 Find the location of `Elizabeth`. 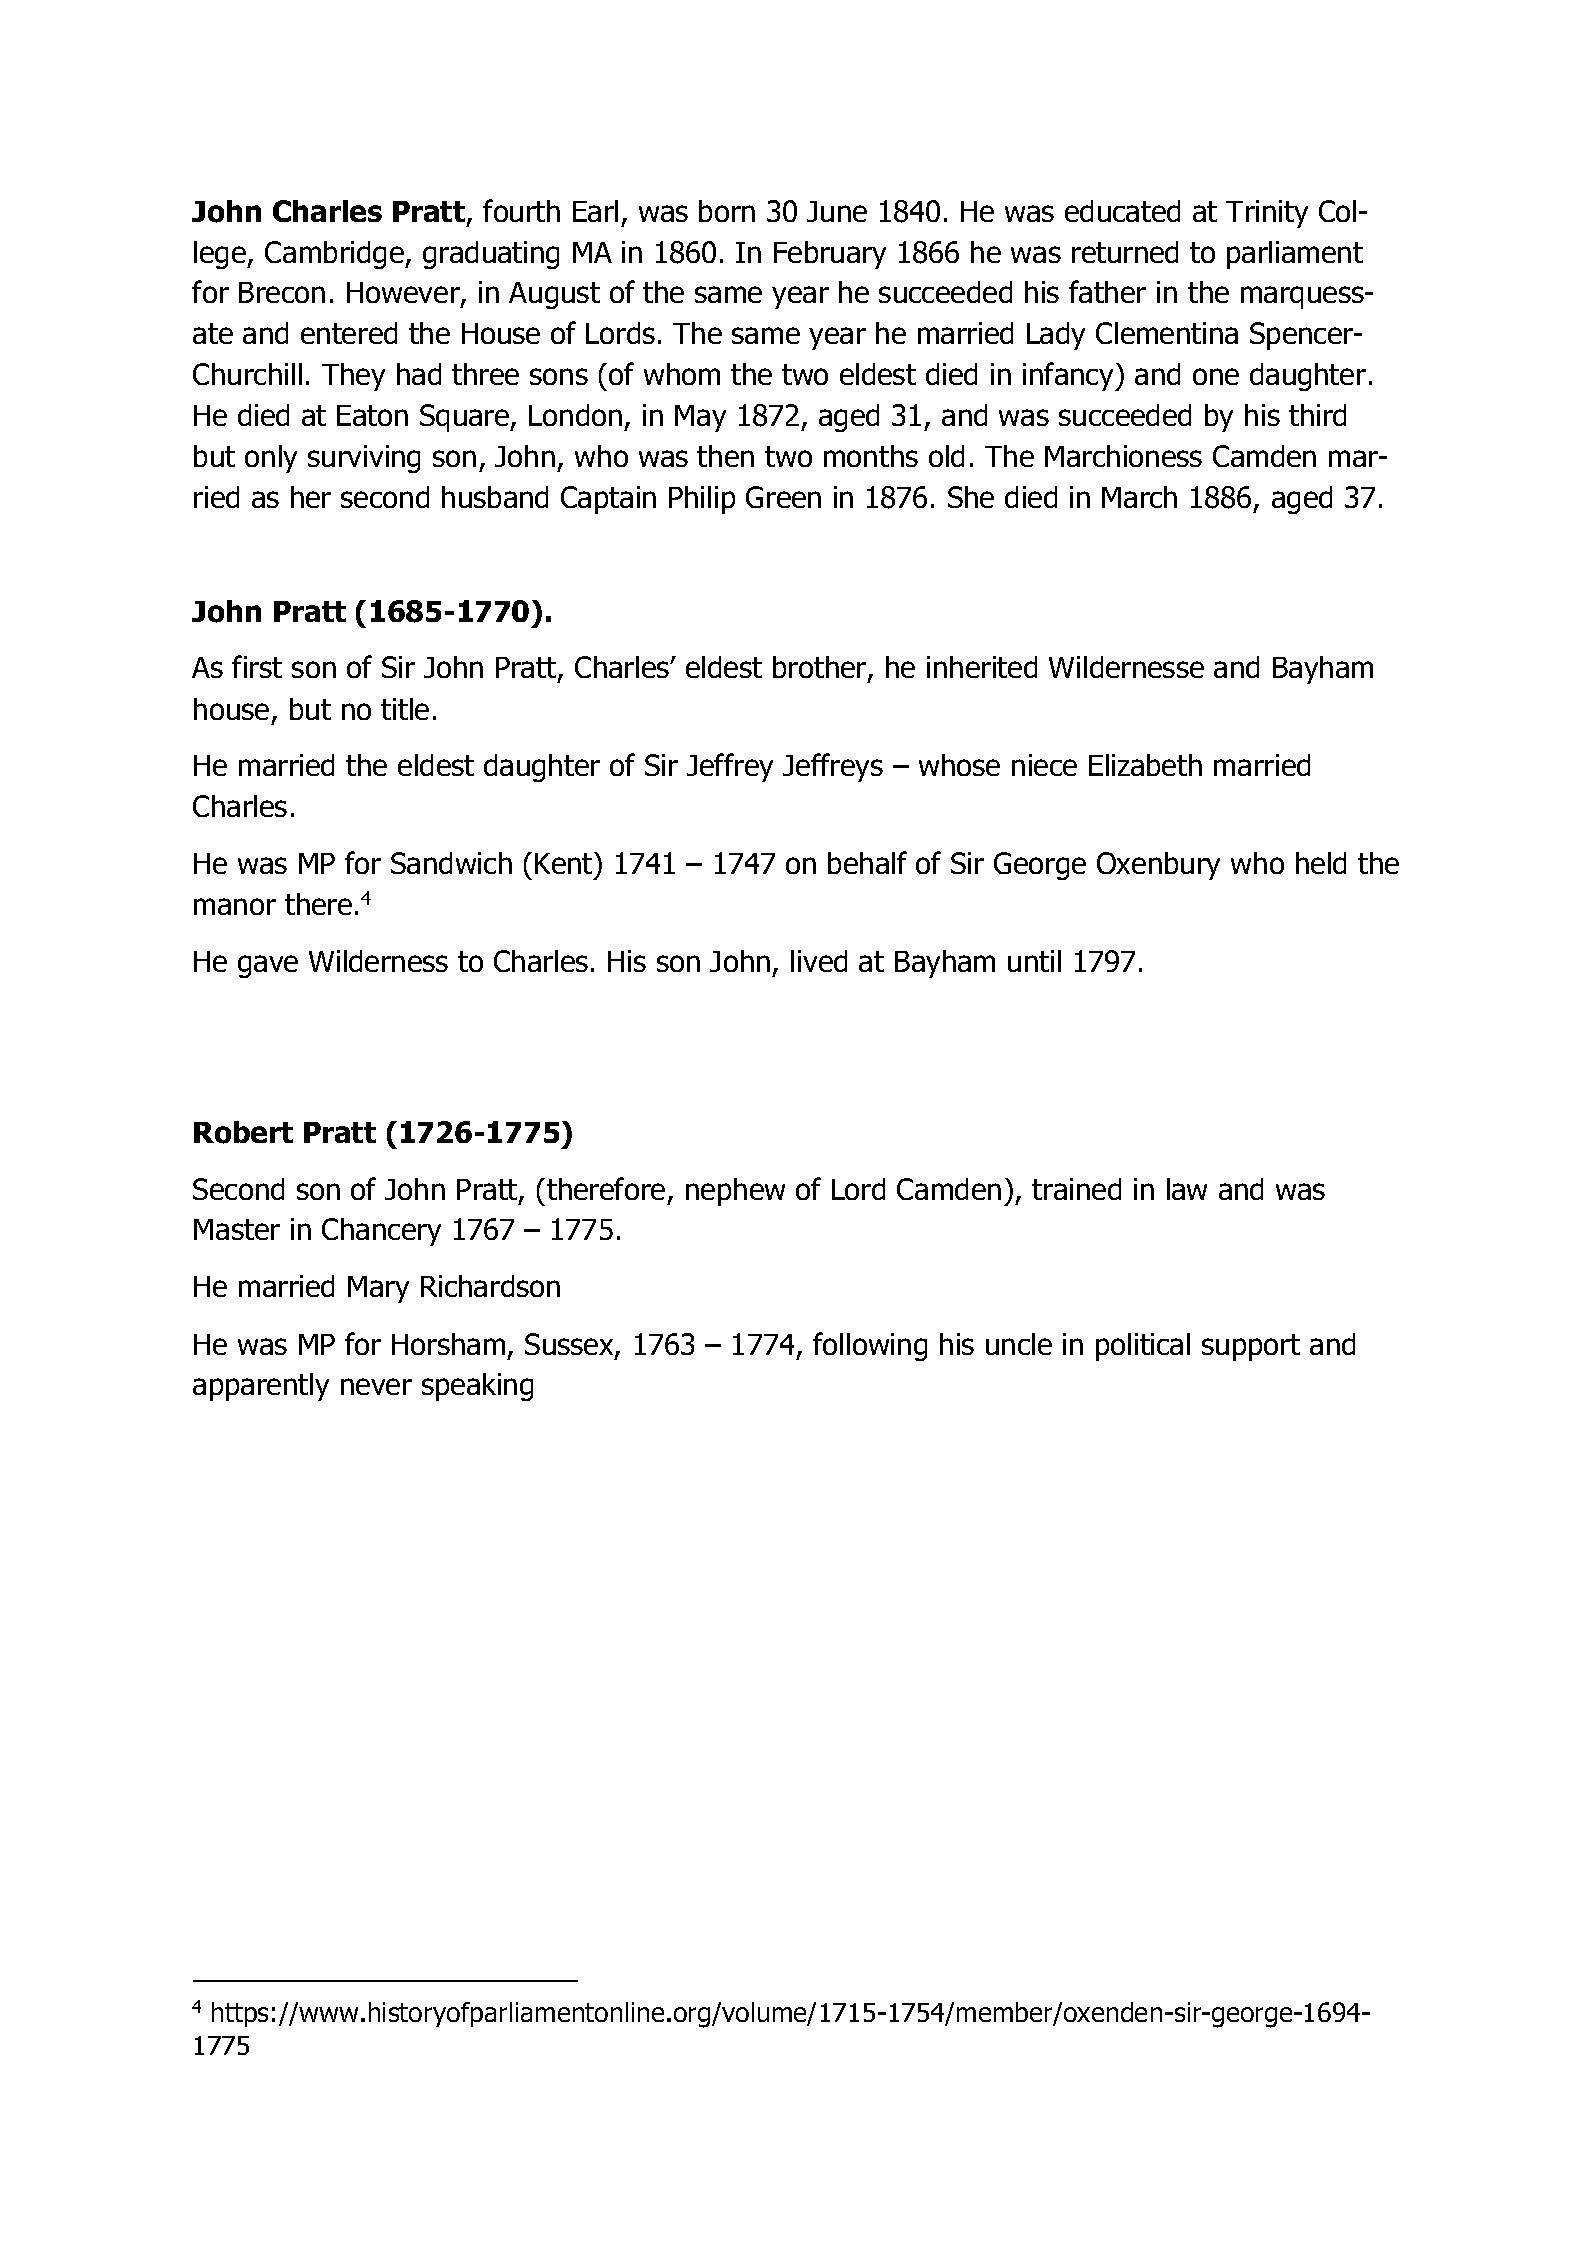

Elizabeth is located at coordinates (1145, 765).
